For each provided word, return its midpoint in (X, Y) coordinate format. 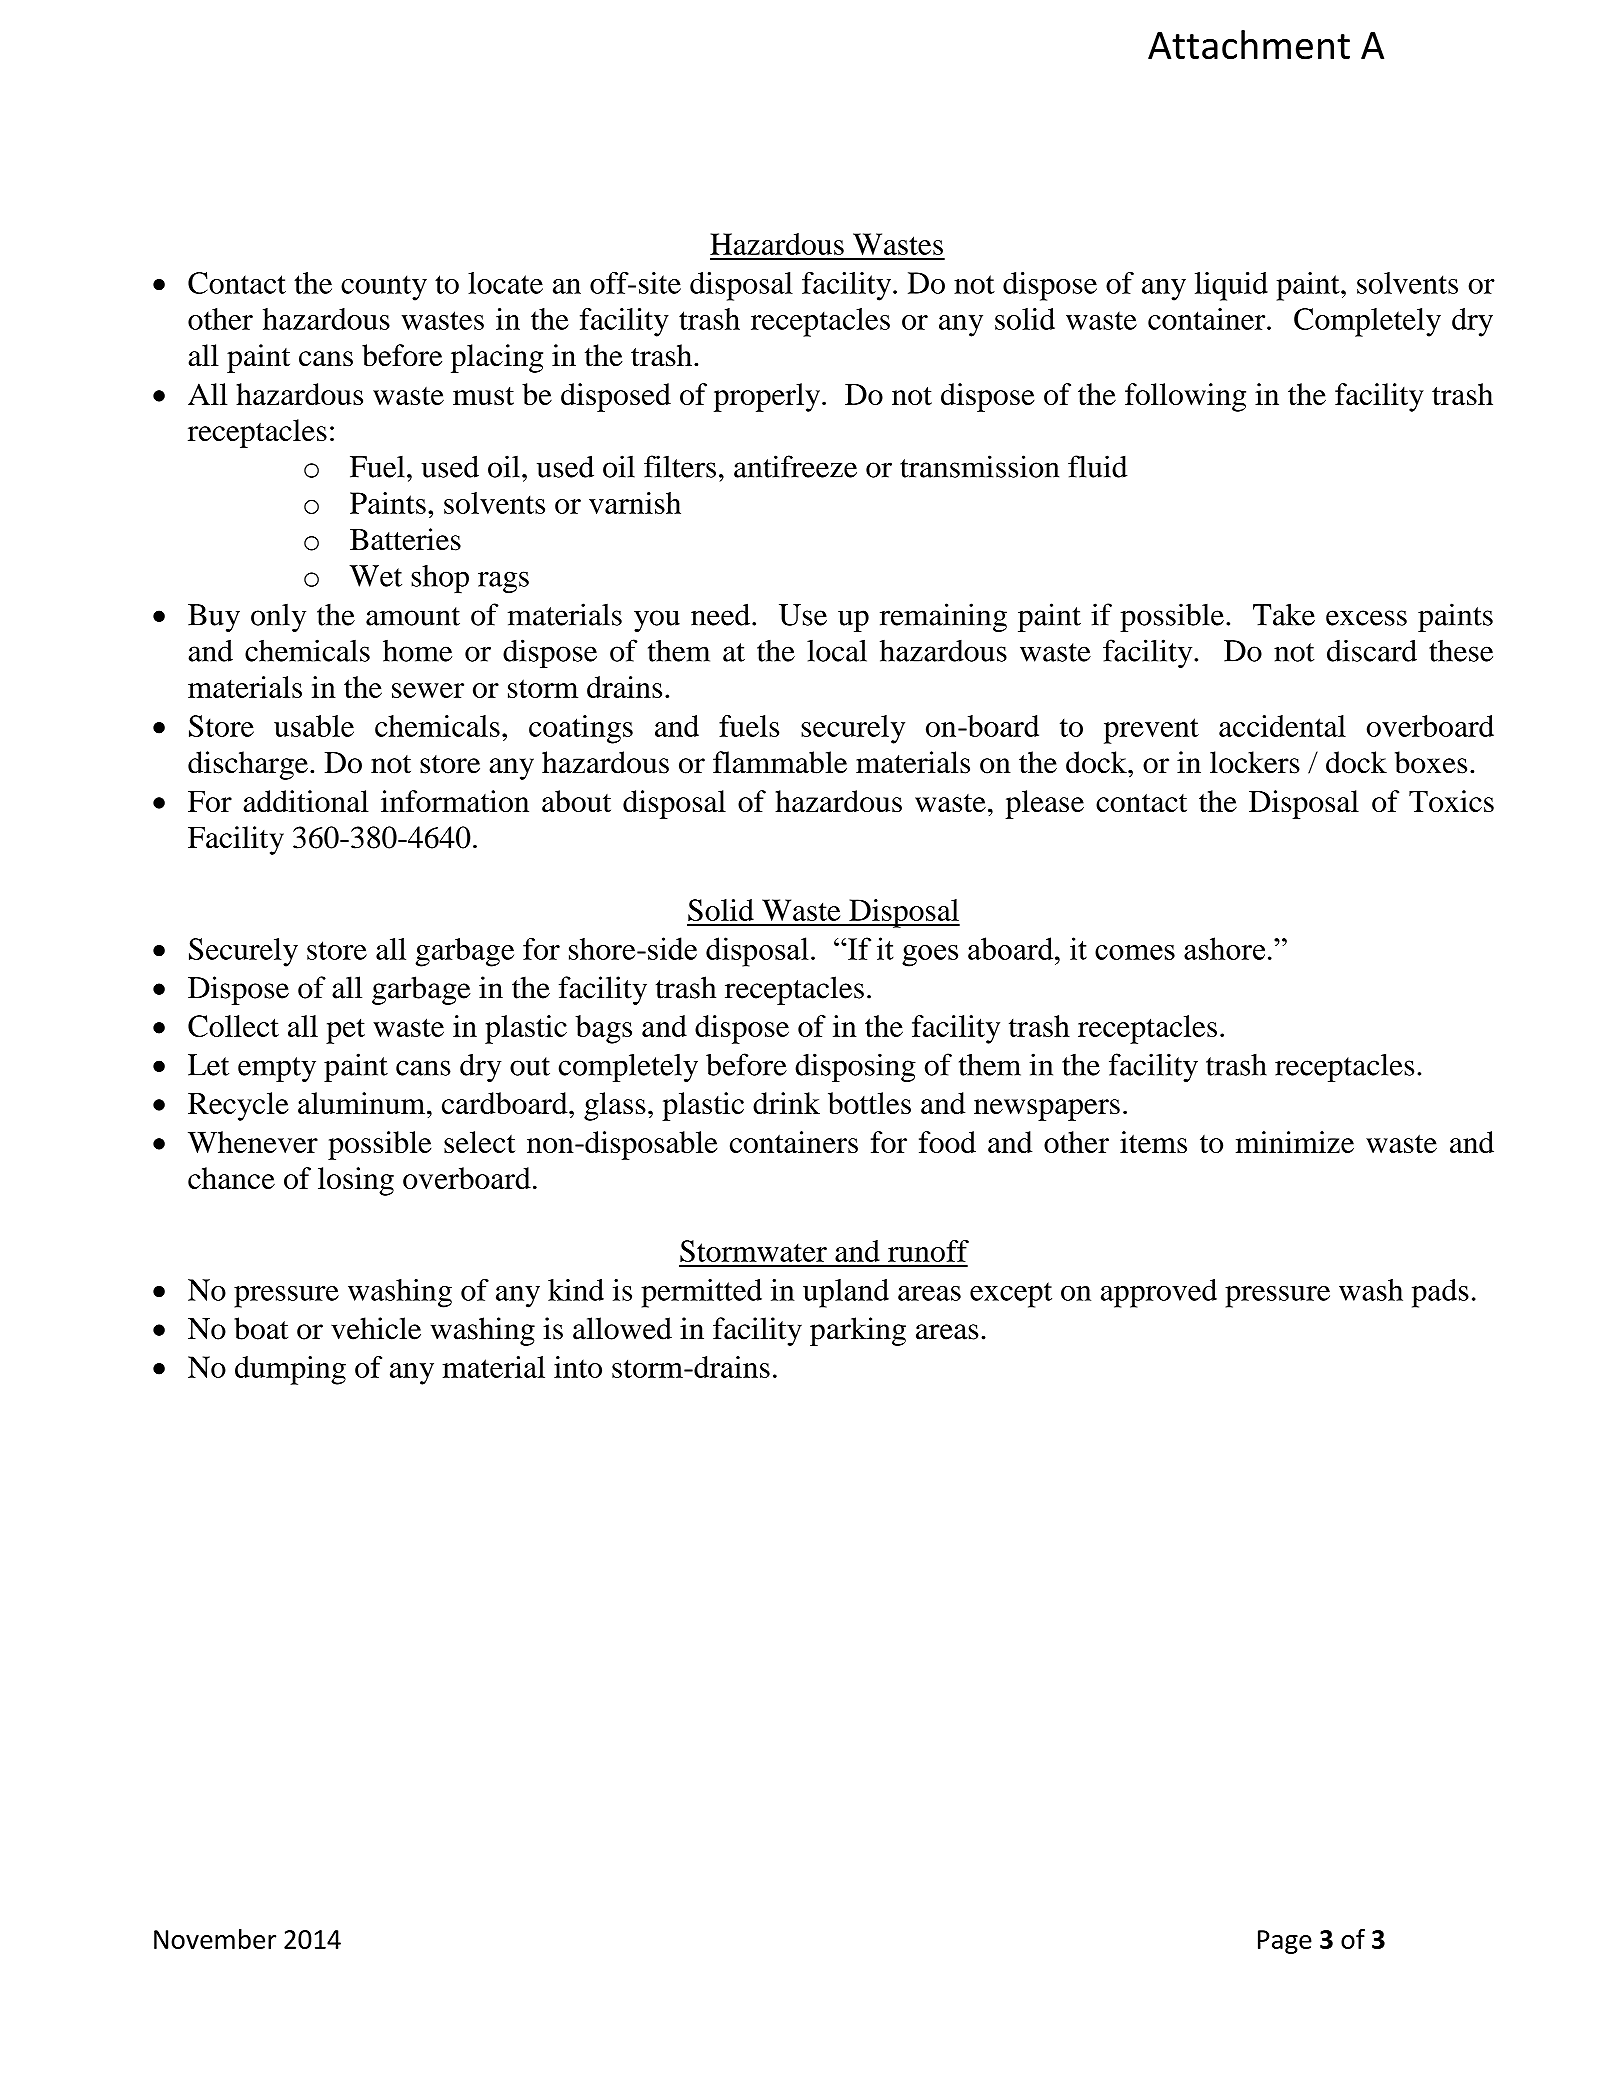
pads (1440, 1293)
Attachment (1249, 45)
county (384, 288)
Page (1285, 1942)
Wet (375, 576)
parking (858, 1331)
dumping (290, 1370)
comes (1135, 952)
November (215, 1939)
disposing (855, 1067)
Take (1284, 614)
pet (345, 1031)
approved (1159, 1293)
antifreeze (795, 466)
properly (767, 397)
